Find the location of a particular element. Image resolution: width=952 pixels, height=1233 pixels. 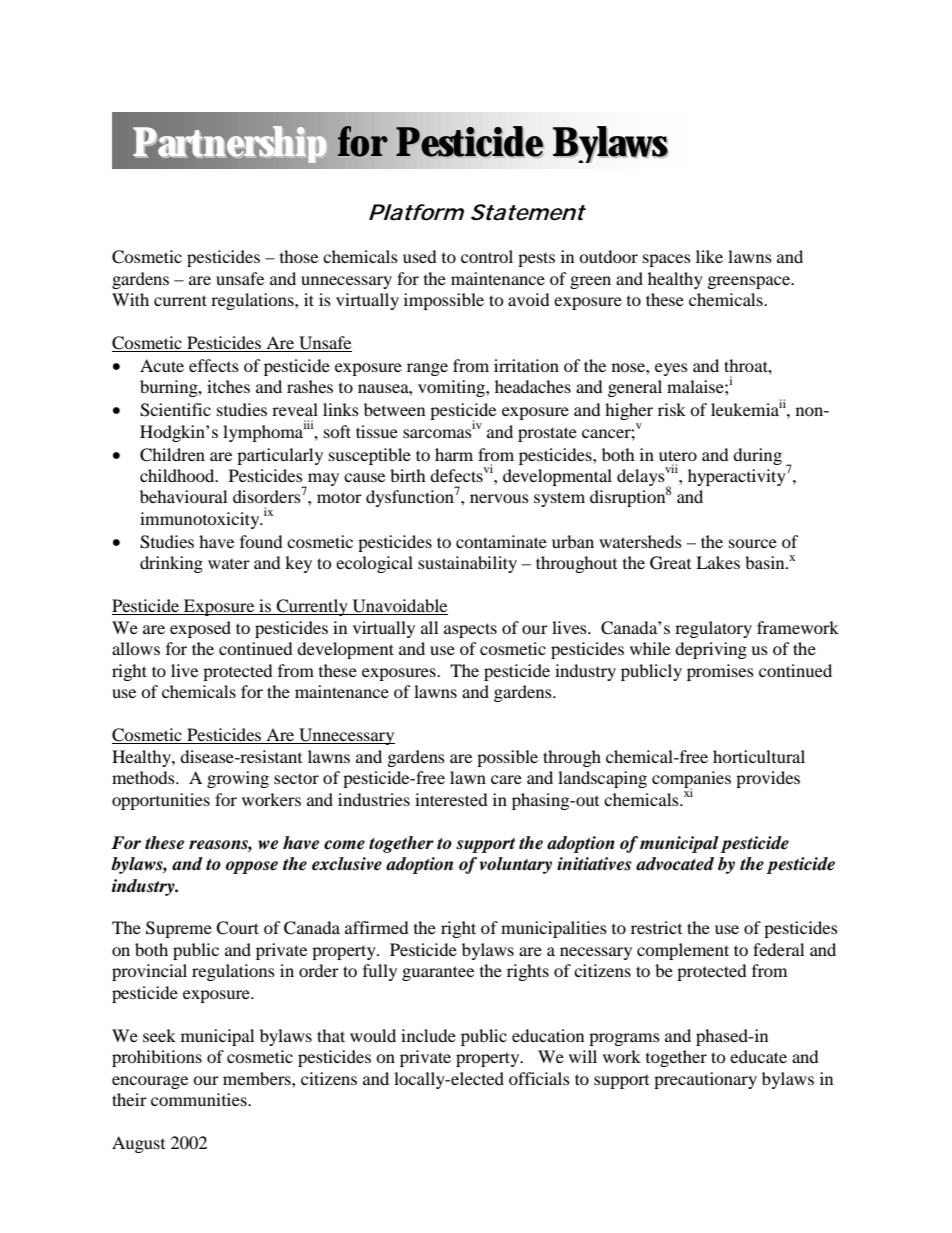

With is located at coordinates (130, 299).
